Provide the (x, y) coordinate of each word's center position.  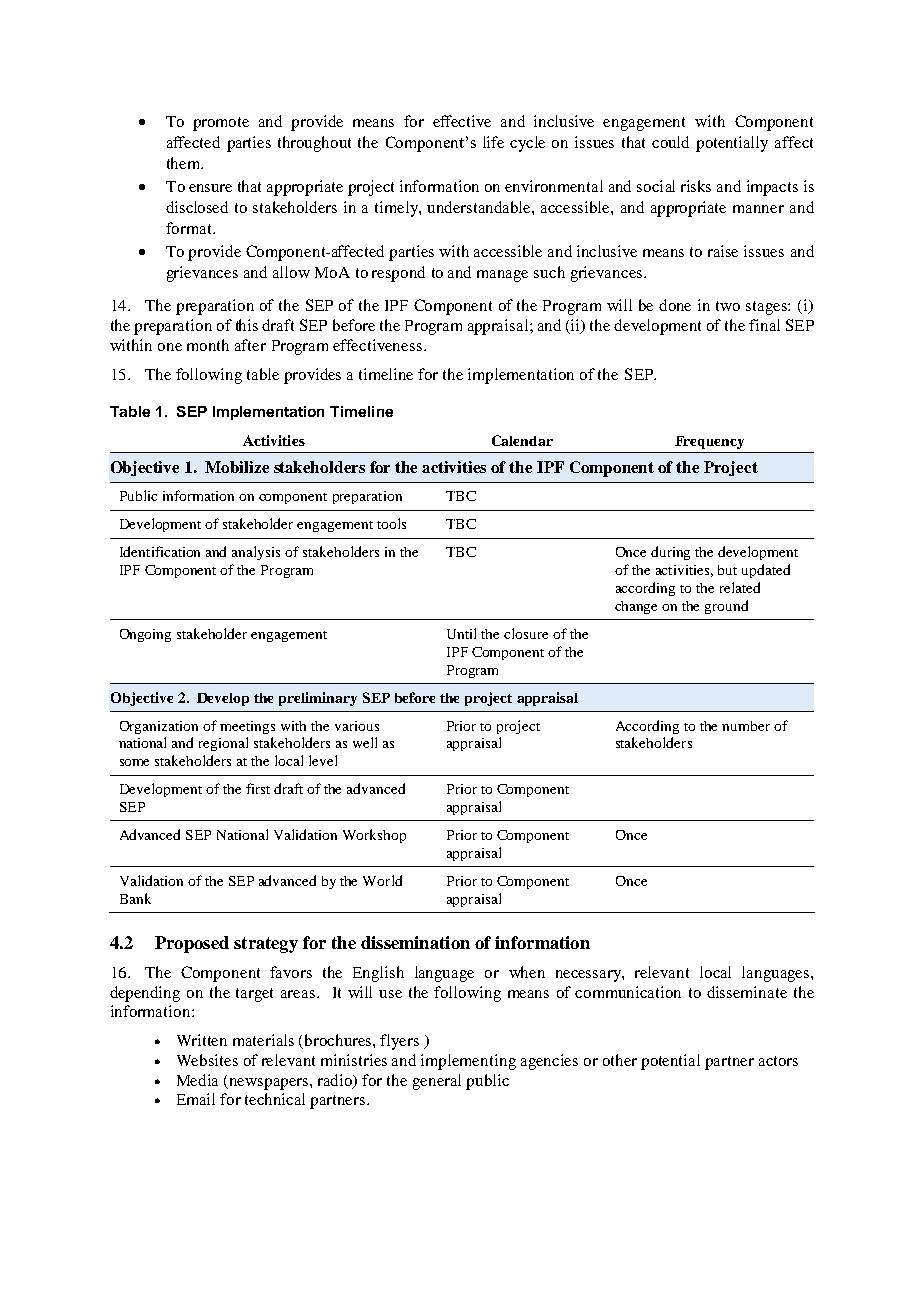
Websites (207, 1060)
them (185, 163)
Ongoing (145, 635)
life (493, 142)
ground (726, 607)
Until (461, 633)
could (670, 142)
